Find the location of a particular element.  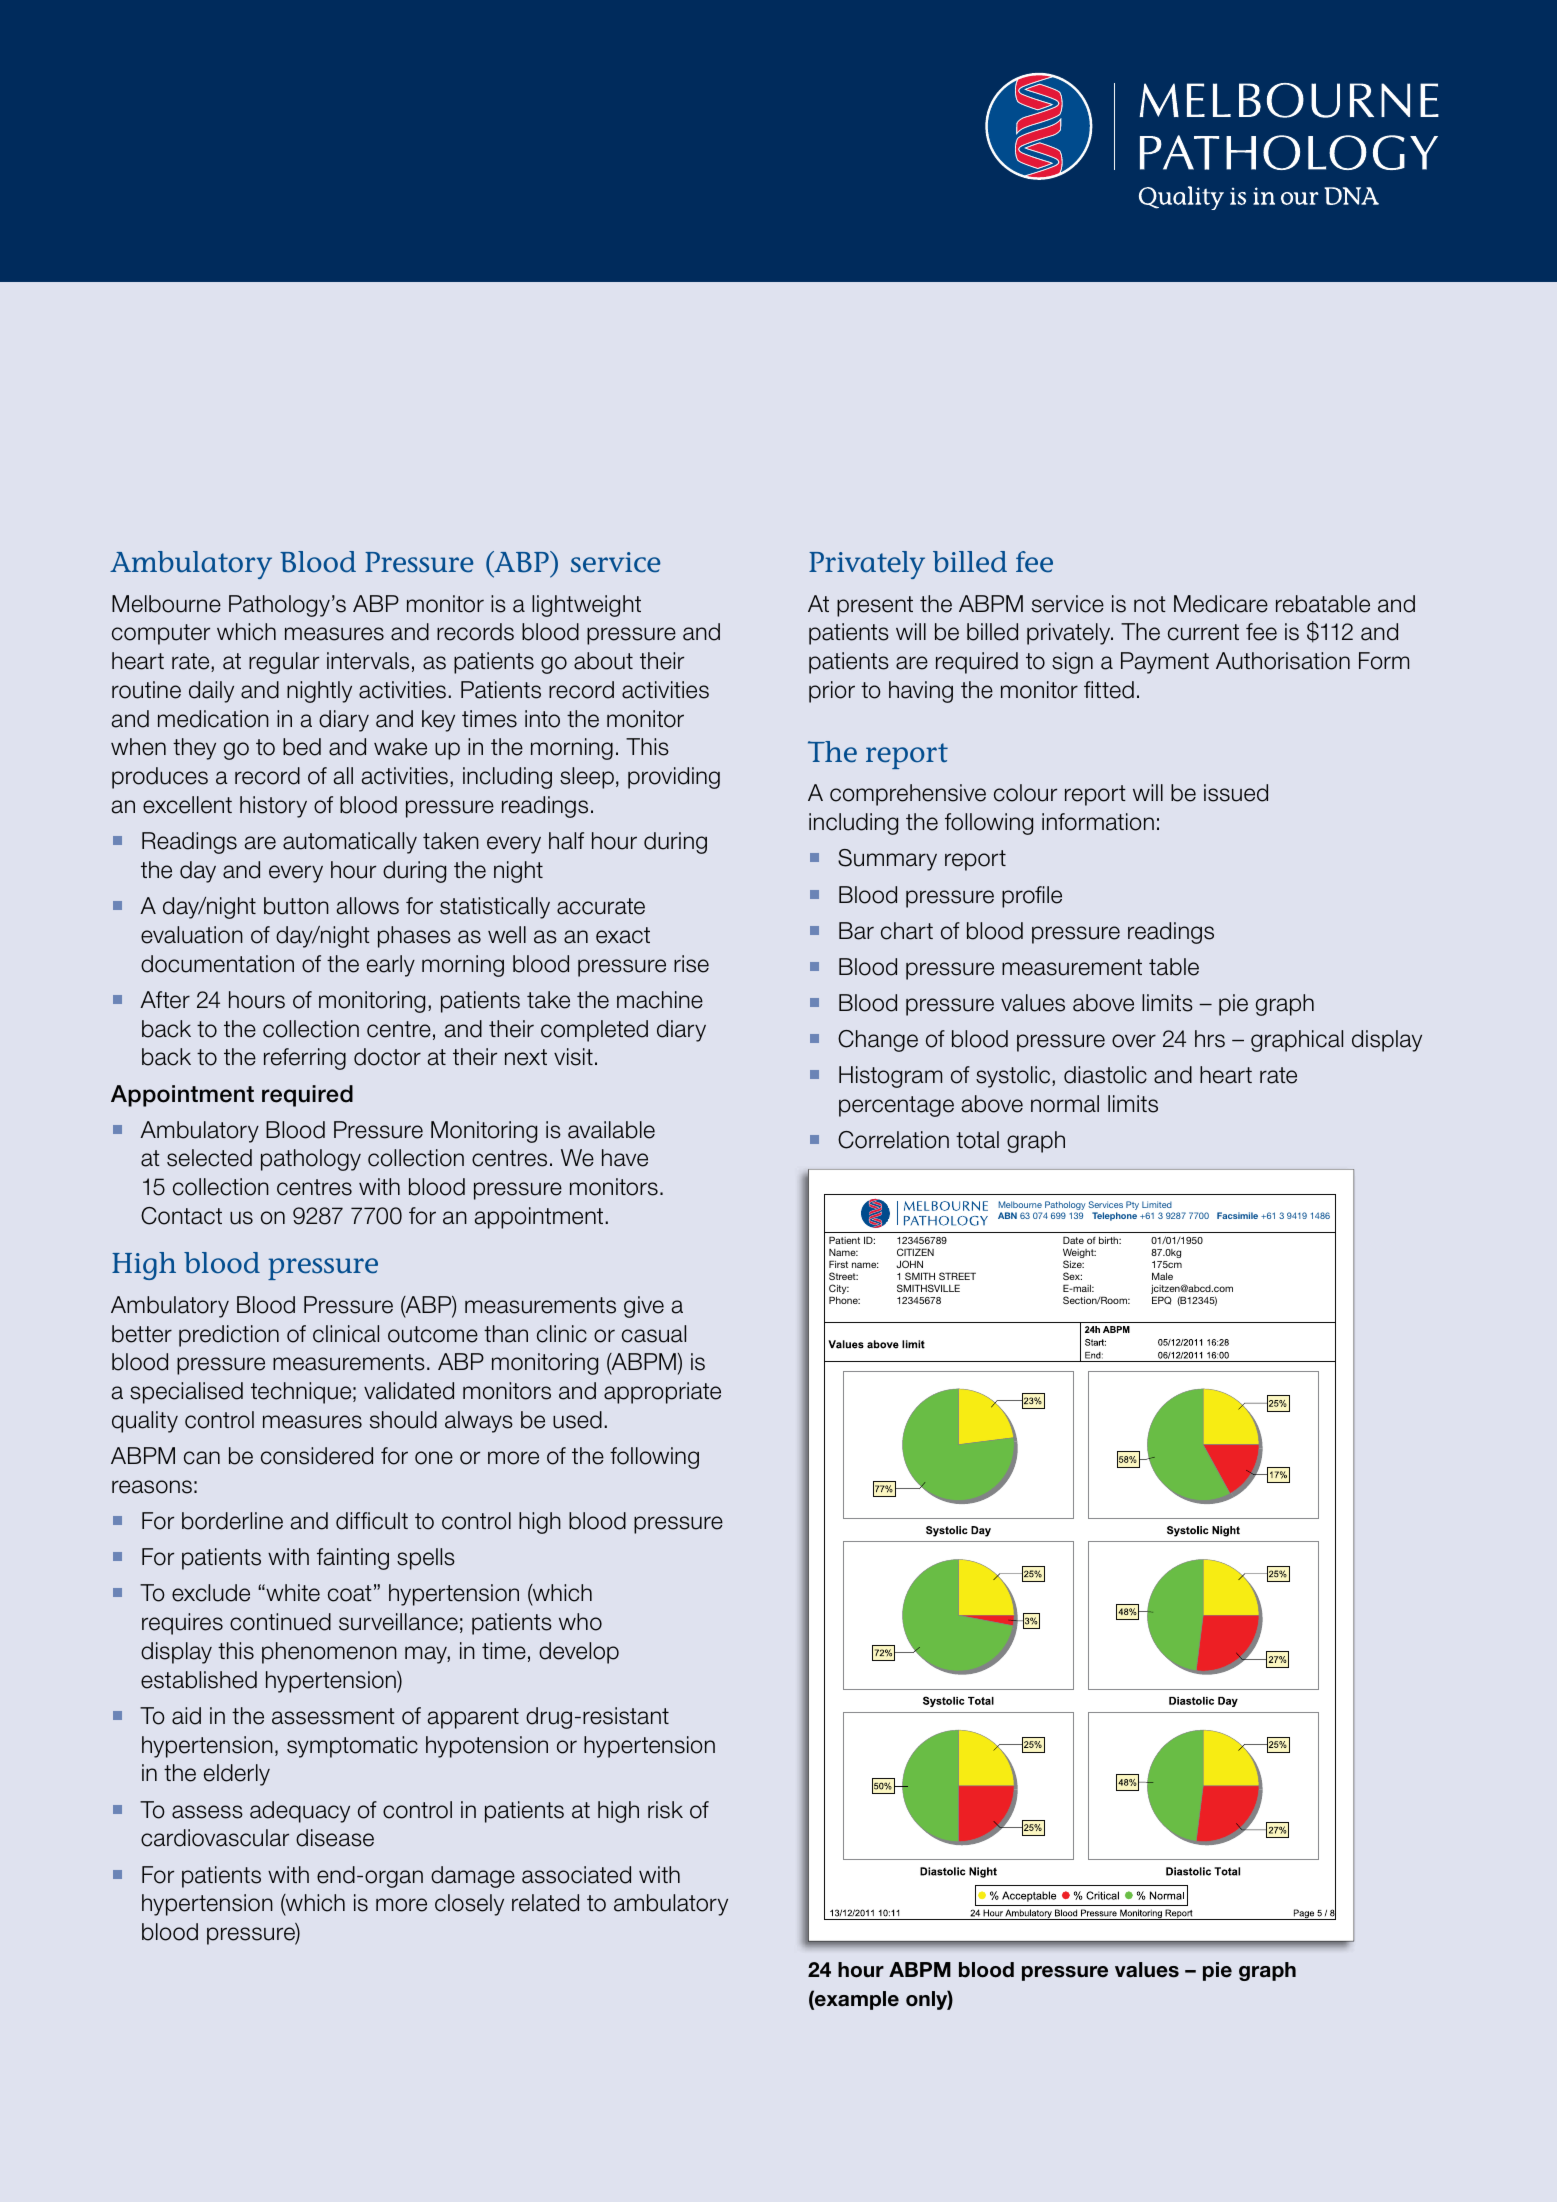

give is located at coordinates (644, 1307).
